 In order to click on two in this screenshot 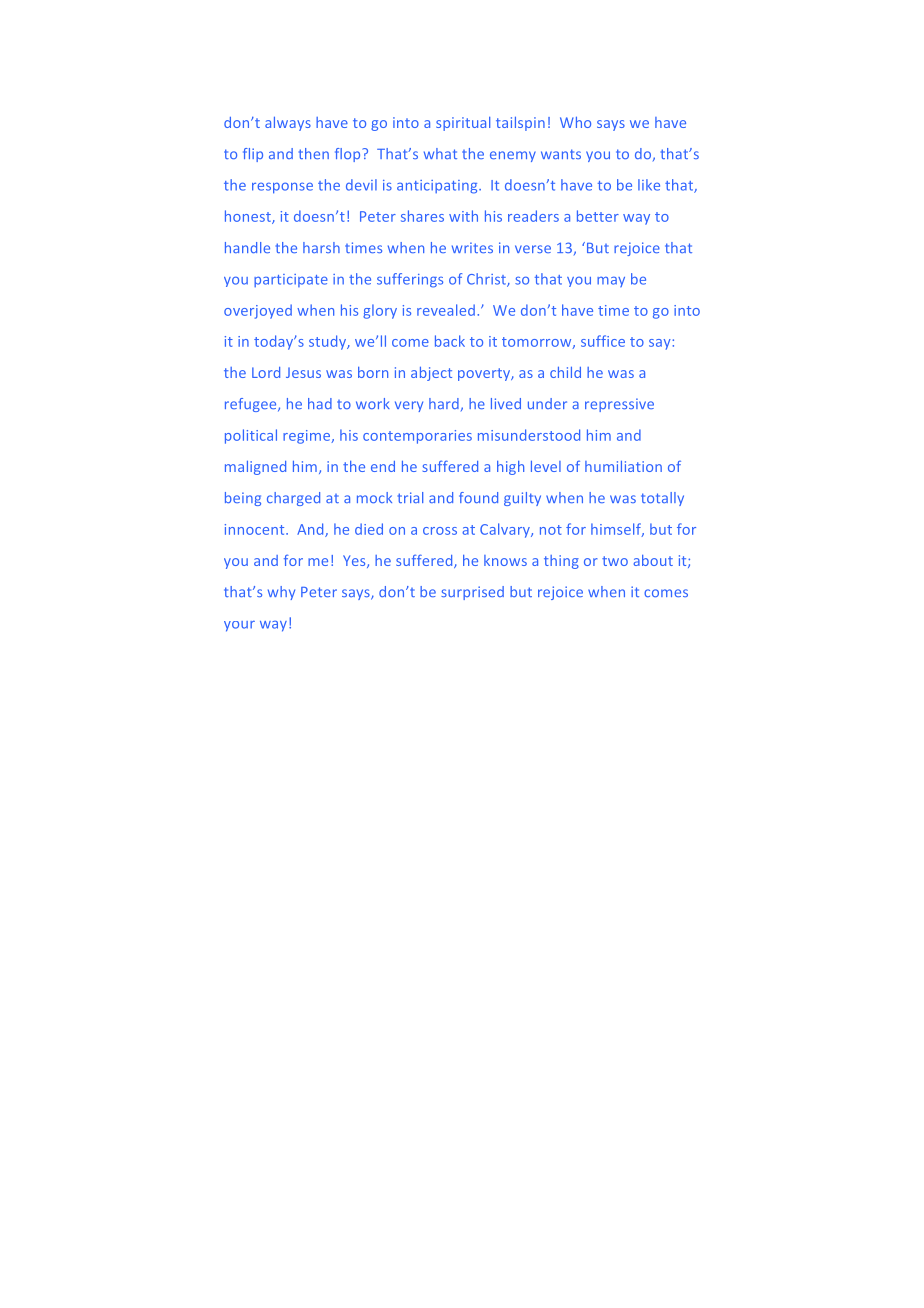, I will do `click(615, 561)`.
